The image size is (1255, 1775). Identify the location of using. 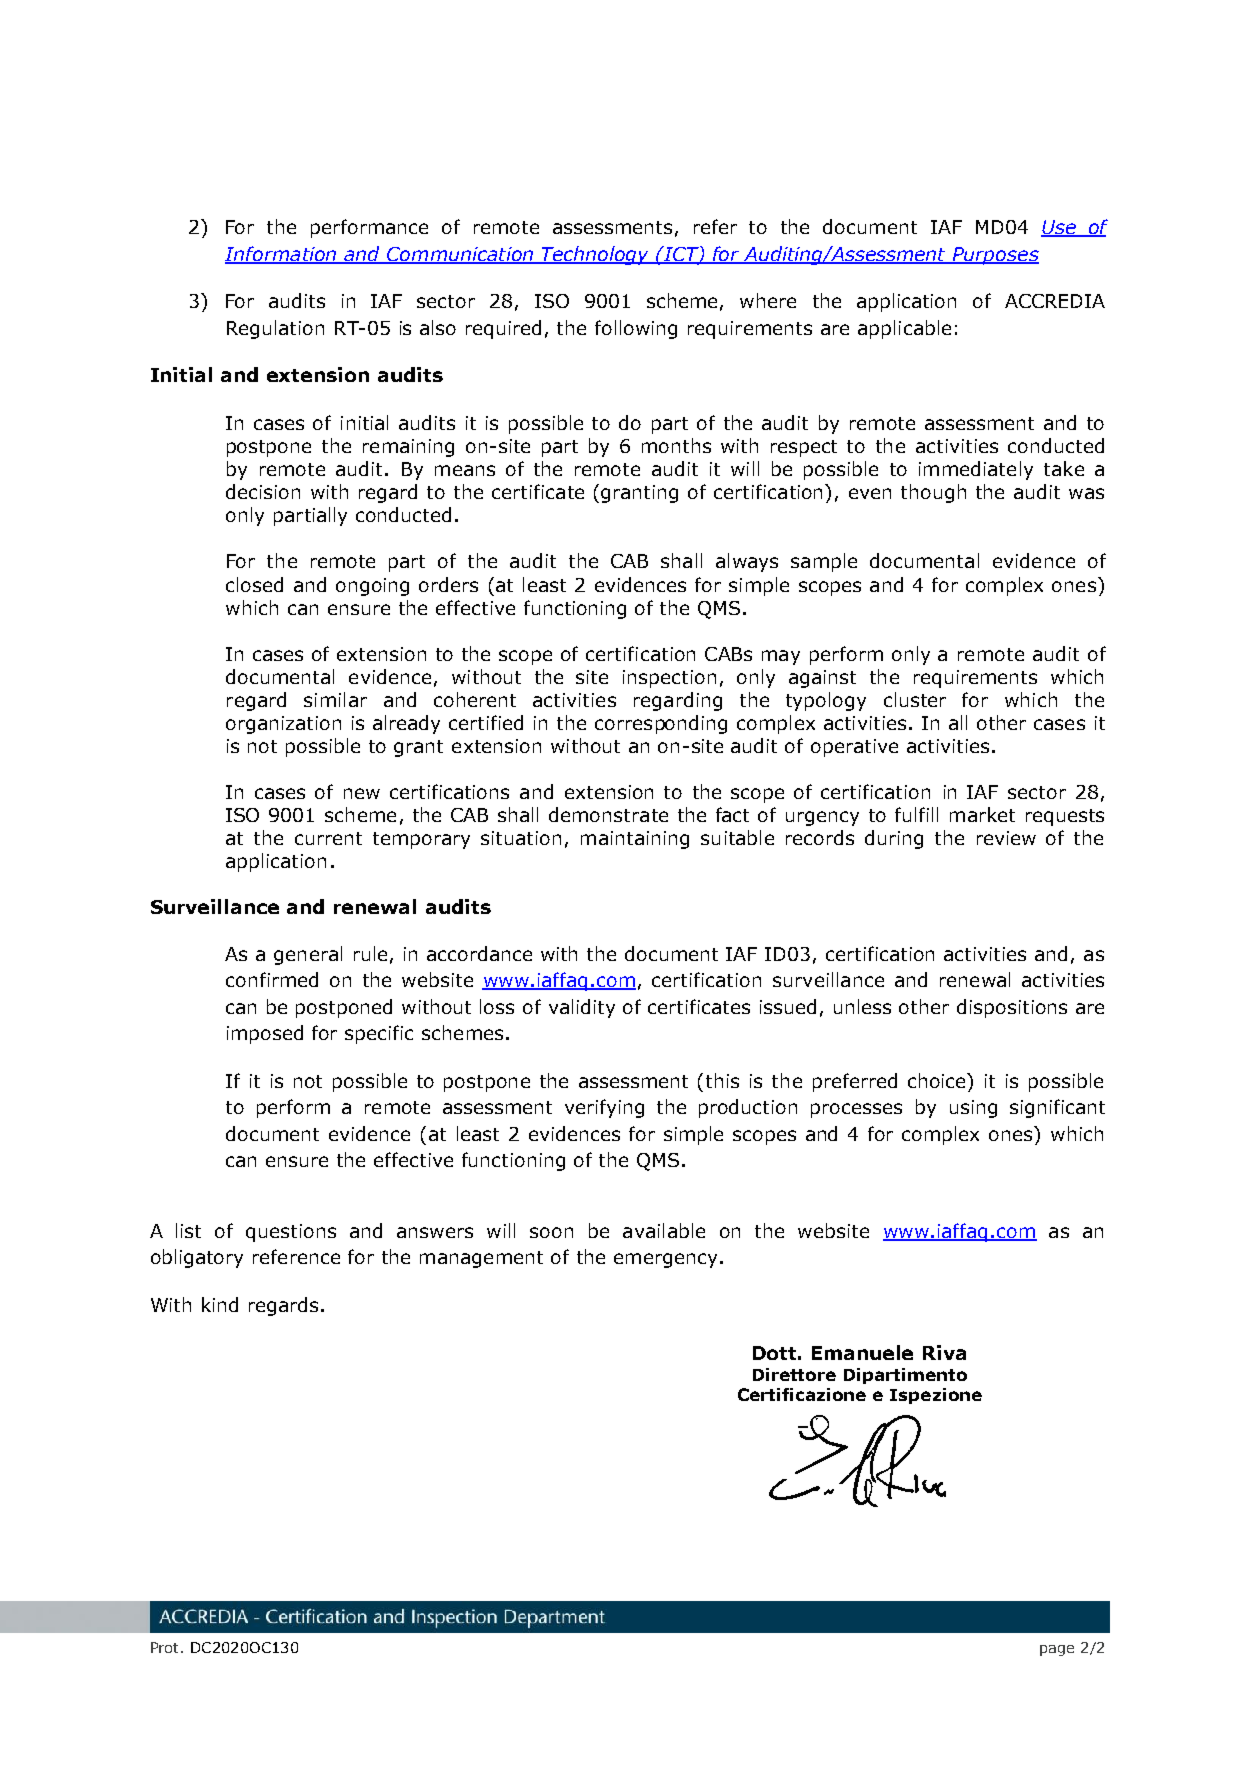
(973, 1109).
